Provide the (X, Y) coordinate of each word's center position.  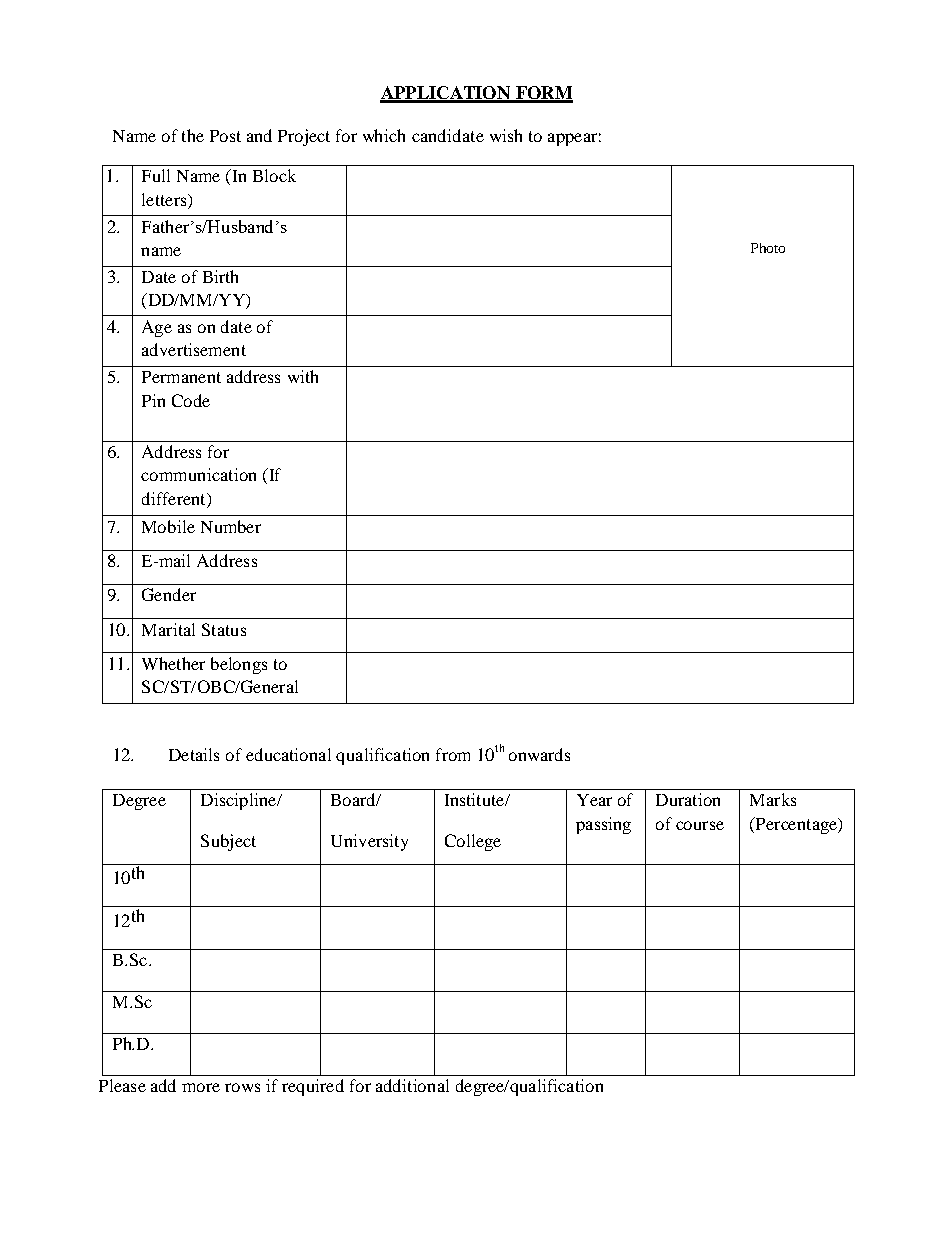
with (303, 376)
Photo (768, 248)
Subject (228, 842)
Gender (169, 594)
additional (412, 1085)
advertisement (194, 349)
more (201, 1087)
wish (506, 135)
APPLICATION (446, 94)
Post (225, 136)
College (473, 842)
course (700, 825)
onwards (539, 754)
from (453, 754)
